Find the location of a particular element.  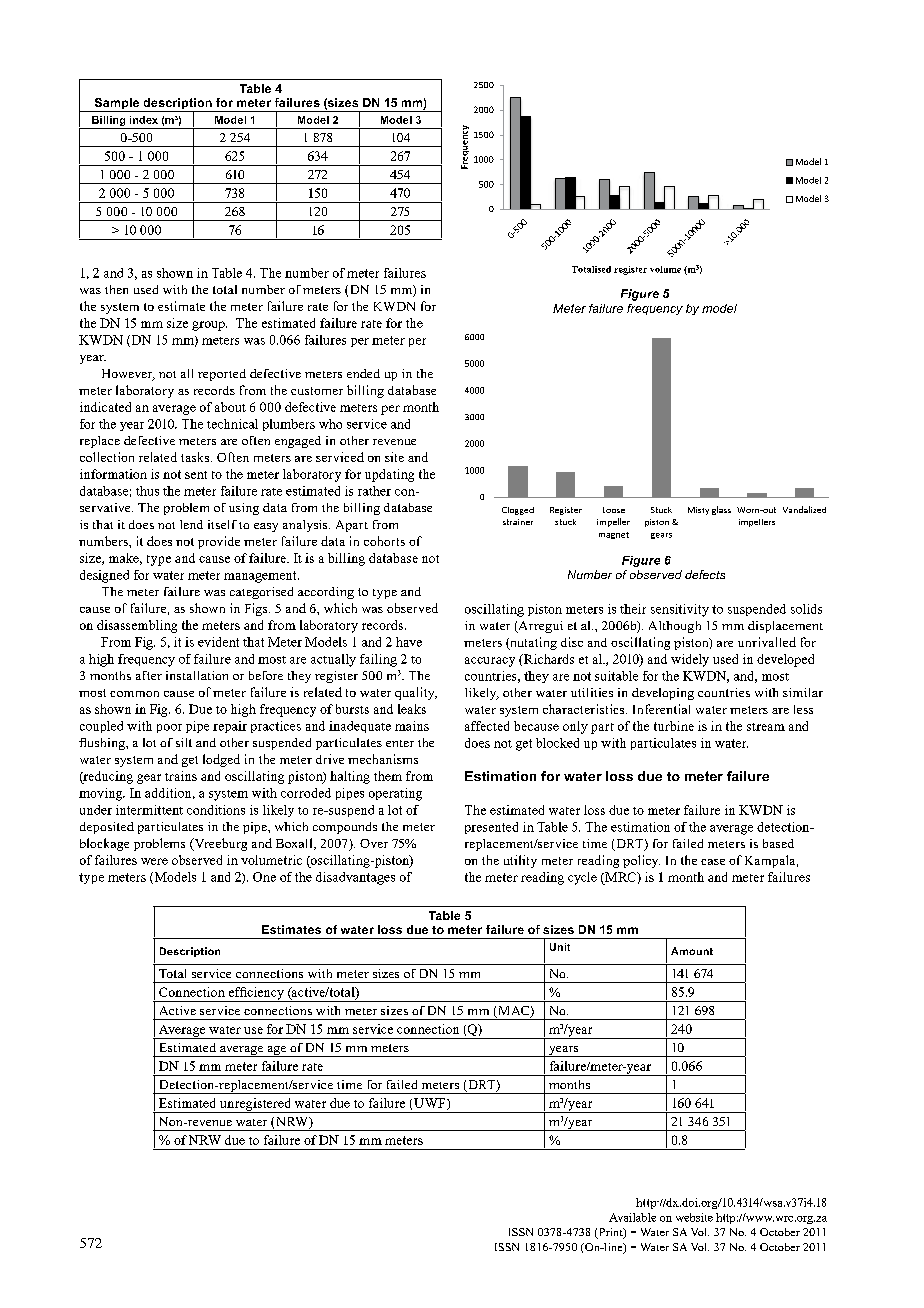

Available is located at coordinates (632, 1217).
